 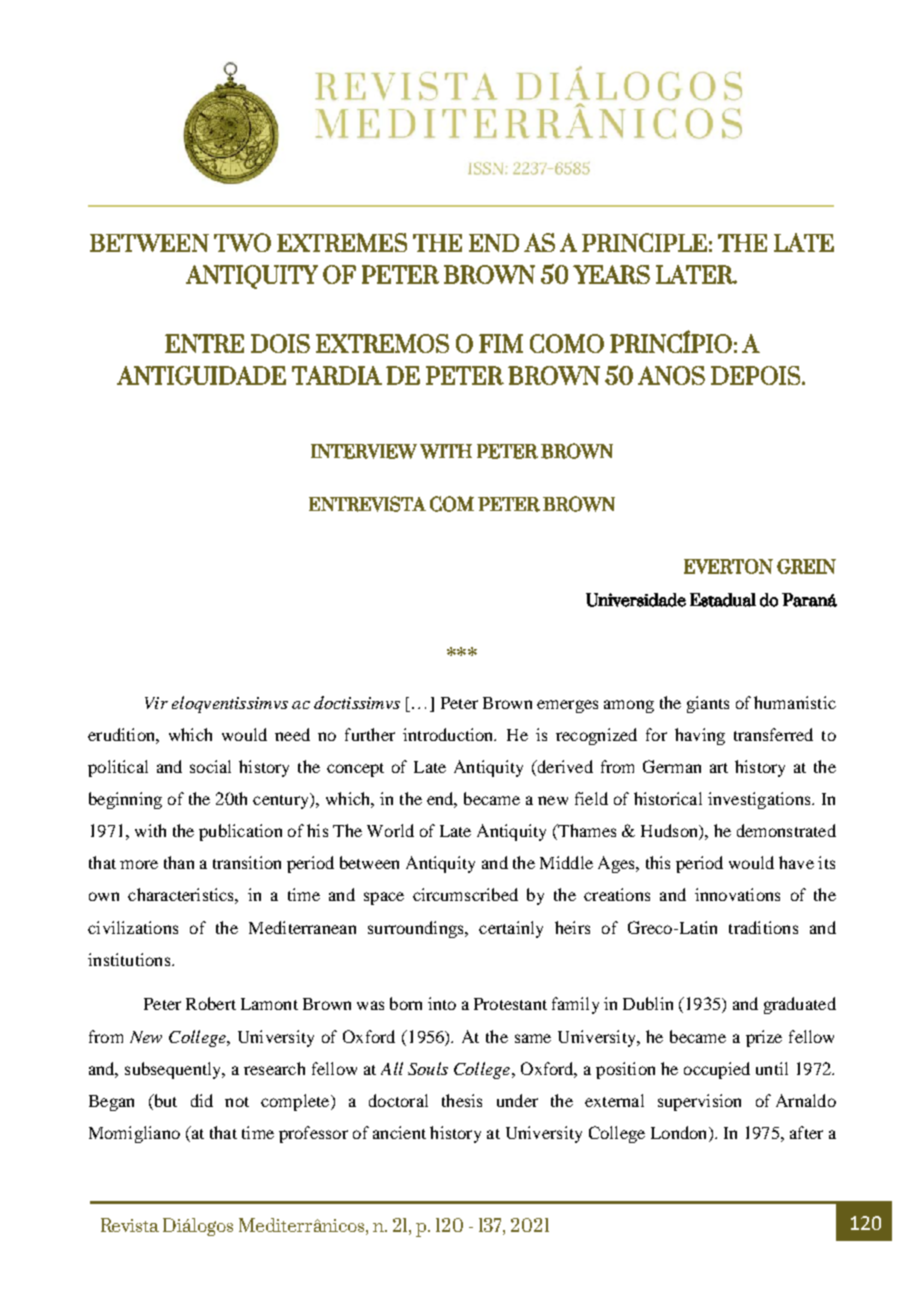 I want to click on YEARS, so click(x=611, y=274).
